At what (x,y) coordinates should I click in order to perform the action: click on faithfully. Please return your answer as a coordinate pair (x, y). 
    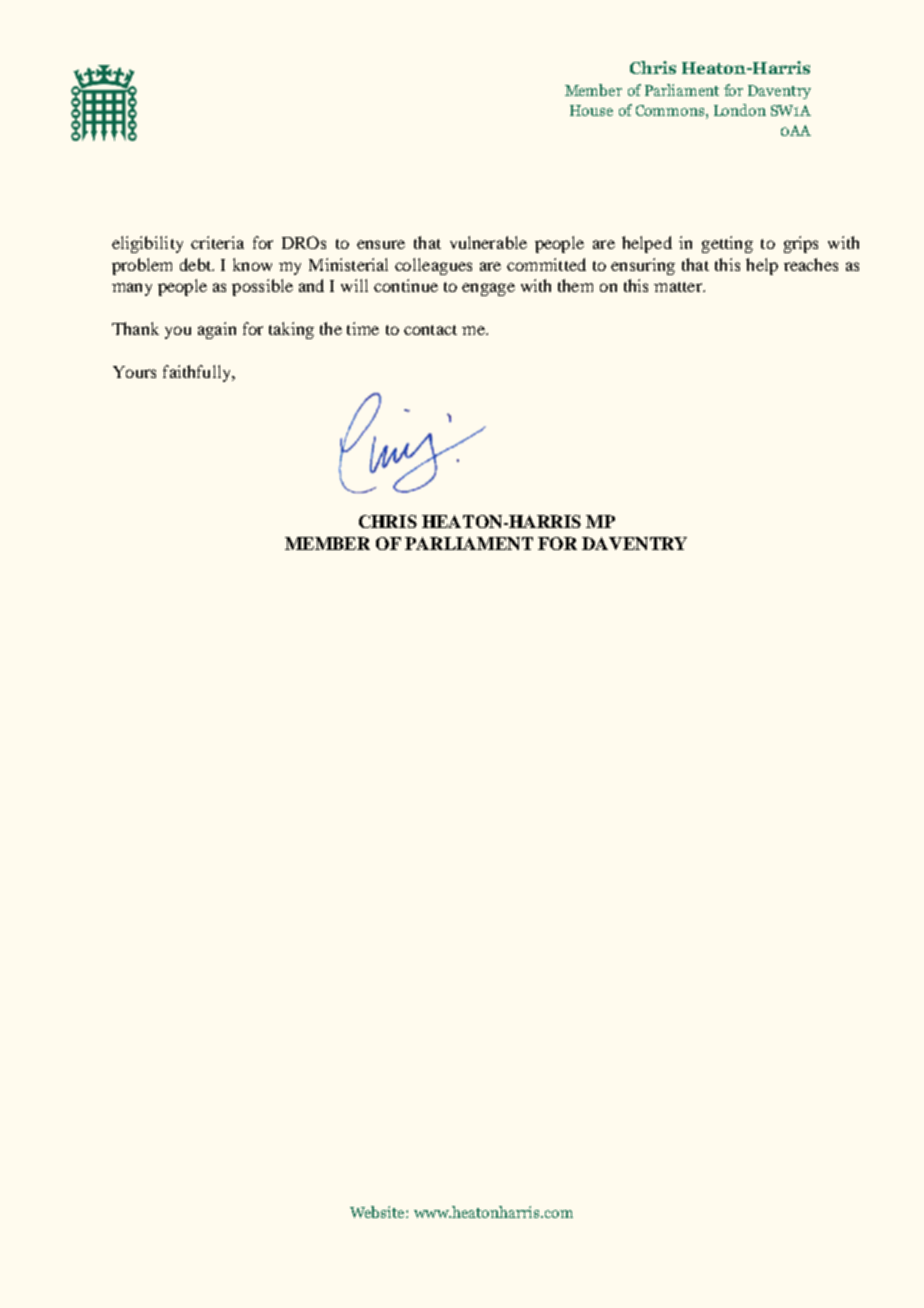
    Looking at the image, I should click on (198, 373).
